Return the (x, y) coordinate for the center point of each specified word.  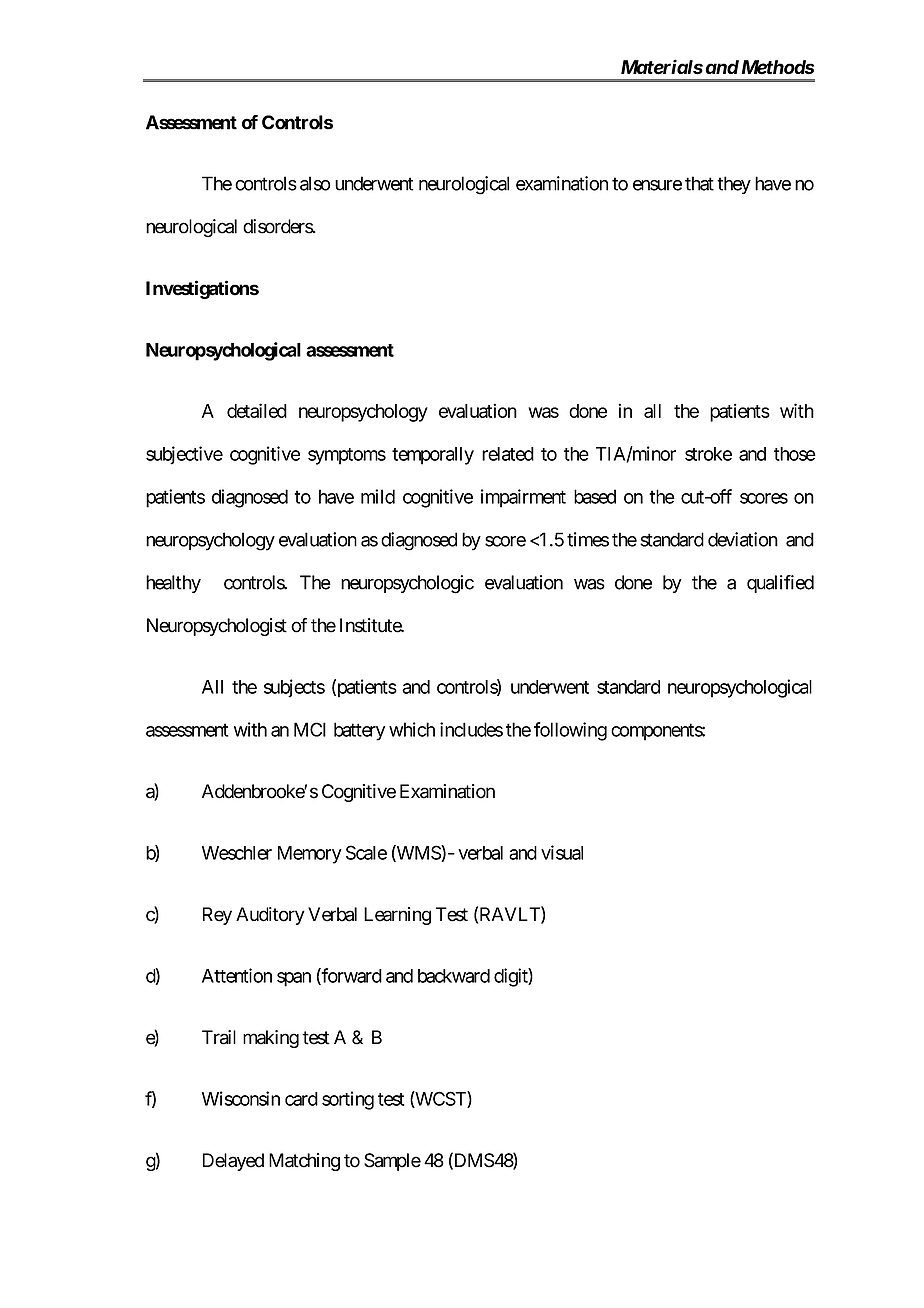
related (508, 454)
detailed (257, 410)
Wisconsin (241, 1098)
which (412, 729)
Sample (392, 1162)
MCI (310, 729)
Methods (778, 67)
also (315, 183)
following (570, 731)
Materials (662, 67)
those (795, 454)
